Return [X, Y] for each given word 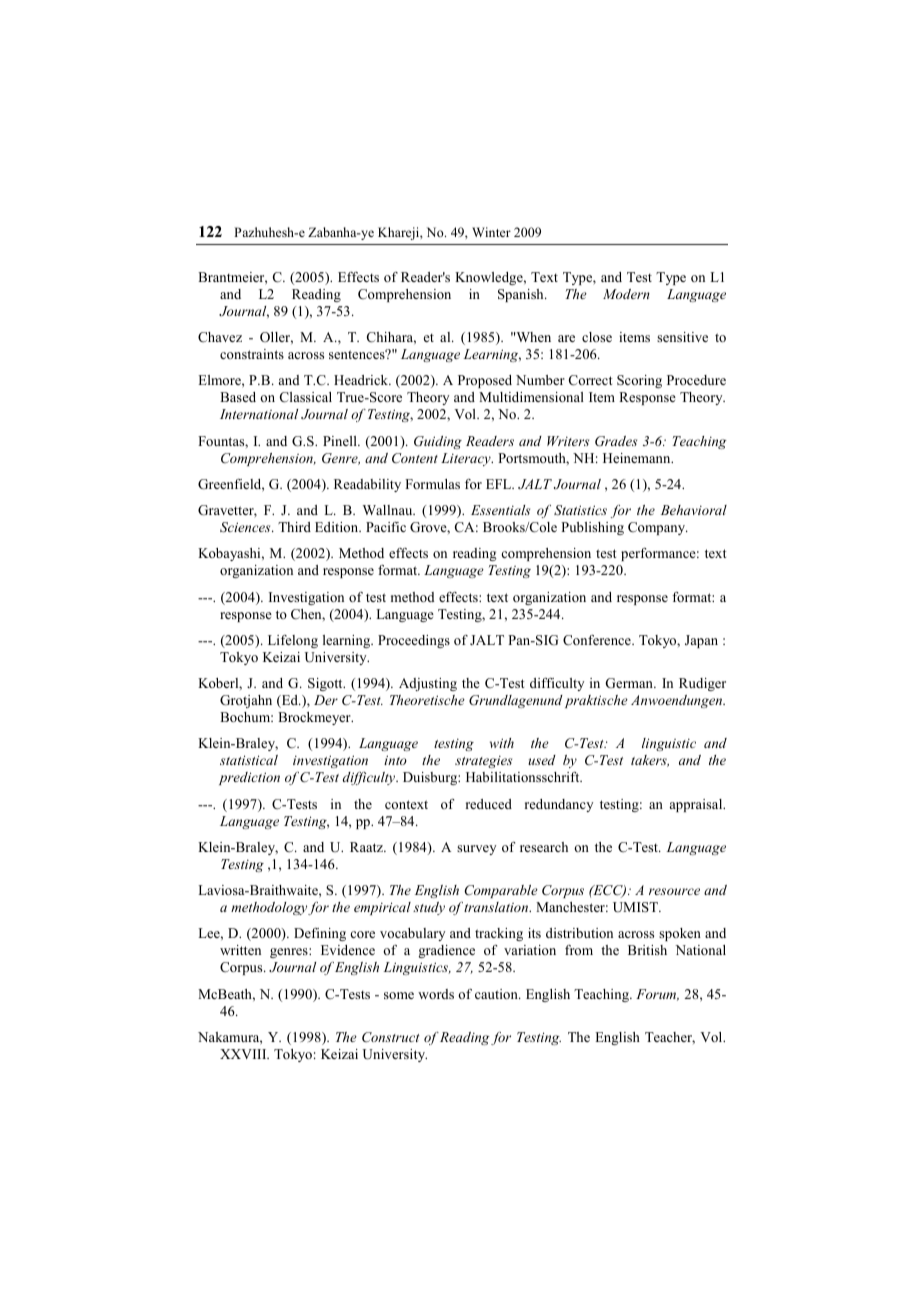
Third [294, 527]
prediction [249, 778]
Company [658, 528]
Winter [491, 232]
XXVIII [244, 1054]
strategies [483, 761]
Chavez [220, 337]
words [436, 994]
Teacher [670, 1038]
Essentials [500, 510]
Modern [626, 294]
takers [650, 761]
